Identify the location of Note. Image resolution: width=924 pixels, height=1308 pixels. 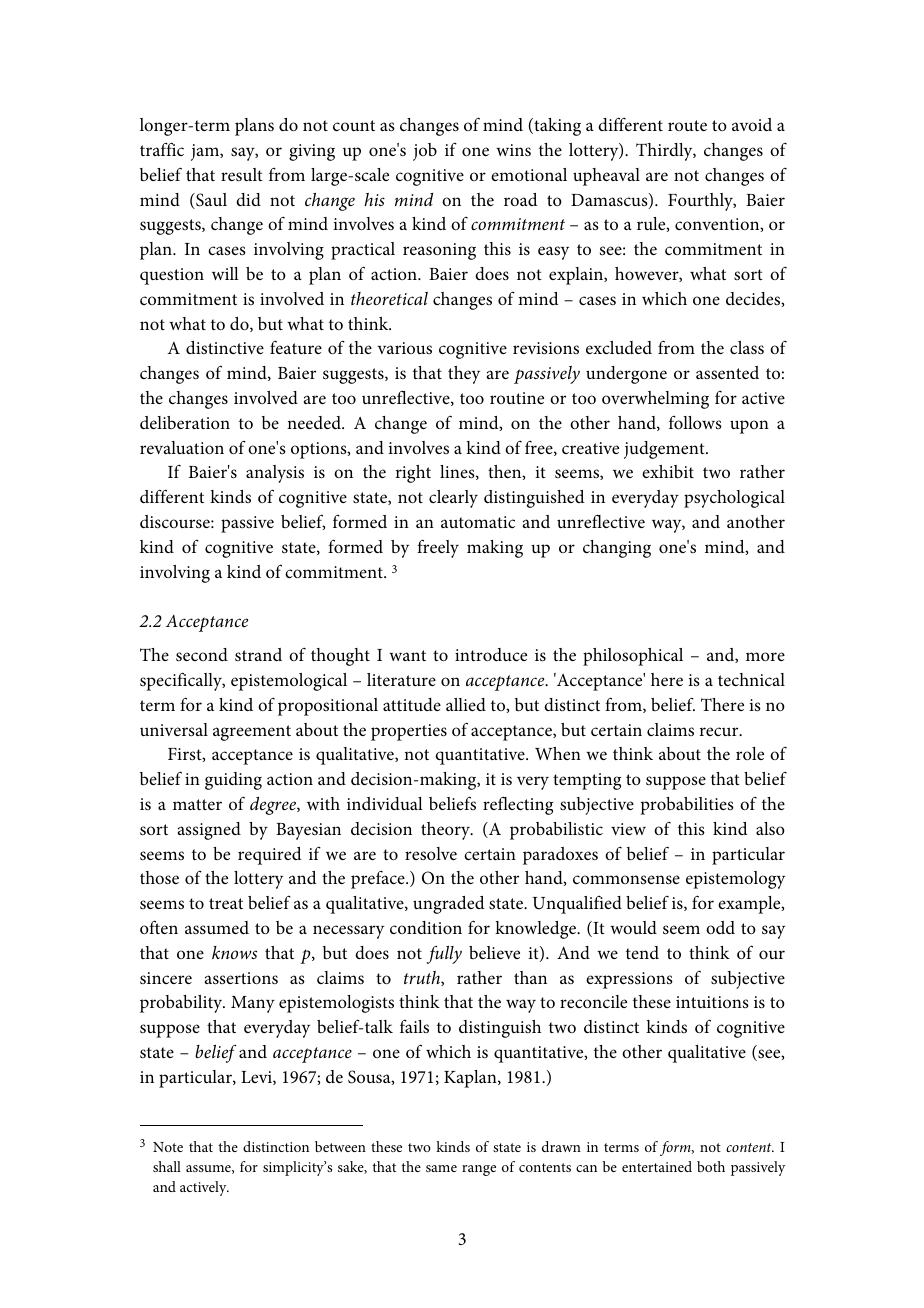
(168, 1147).
